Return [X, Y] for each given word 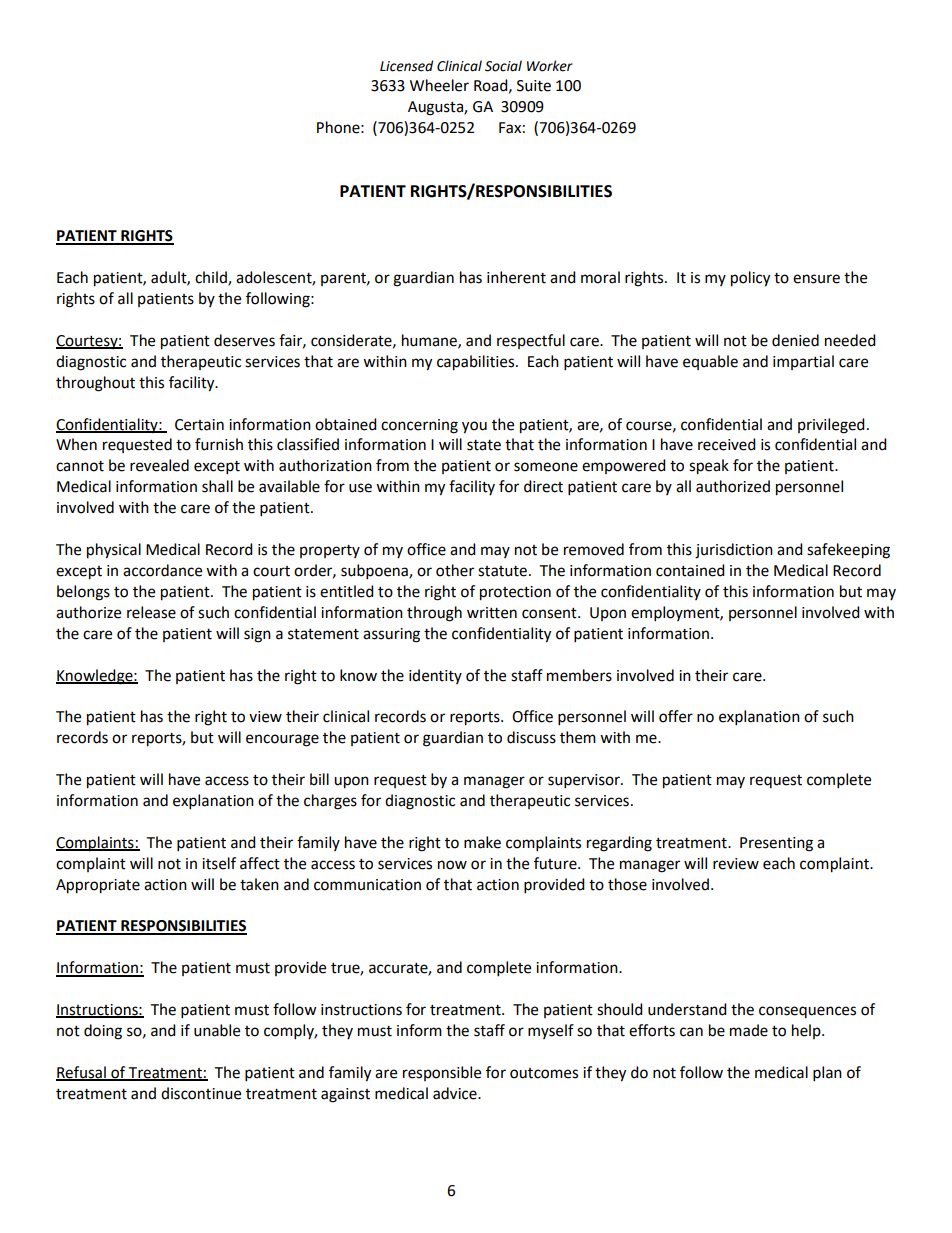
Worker [550, 66]
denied [795, 340]
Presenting [776, 844]
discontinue [201, 1093]
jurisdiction [734, 551]
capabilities [477, 363]
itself [219, 863]
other [455, 570]
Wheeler [439, 85]
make [482, 842]
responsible [442, 1073]
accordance [162, 570]
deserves [244, 340]
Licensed [406, 66]
